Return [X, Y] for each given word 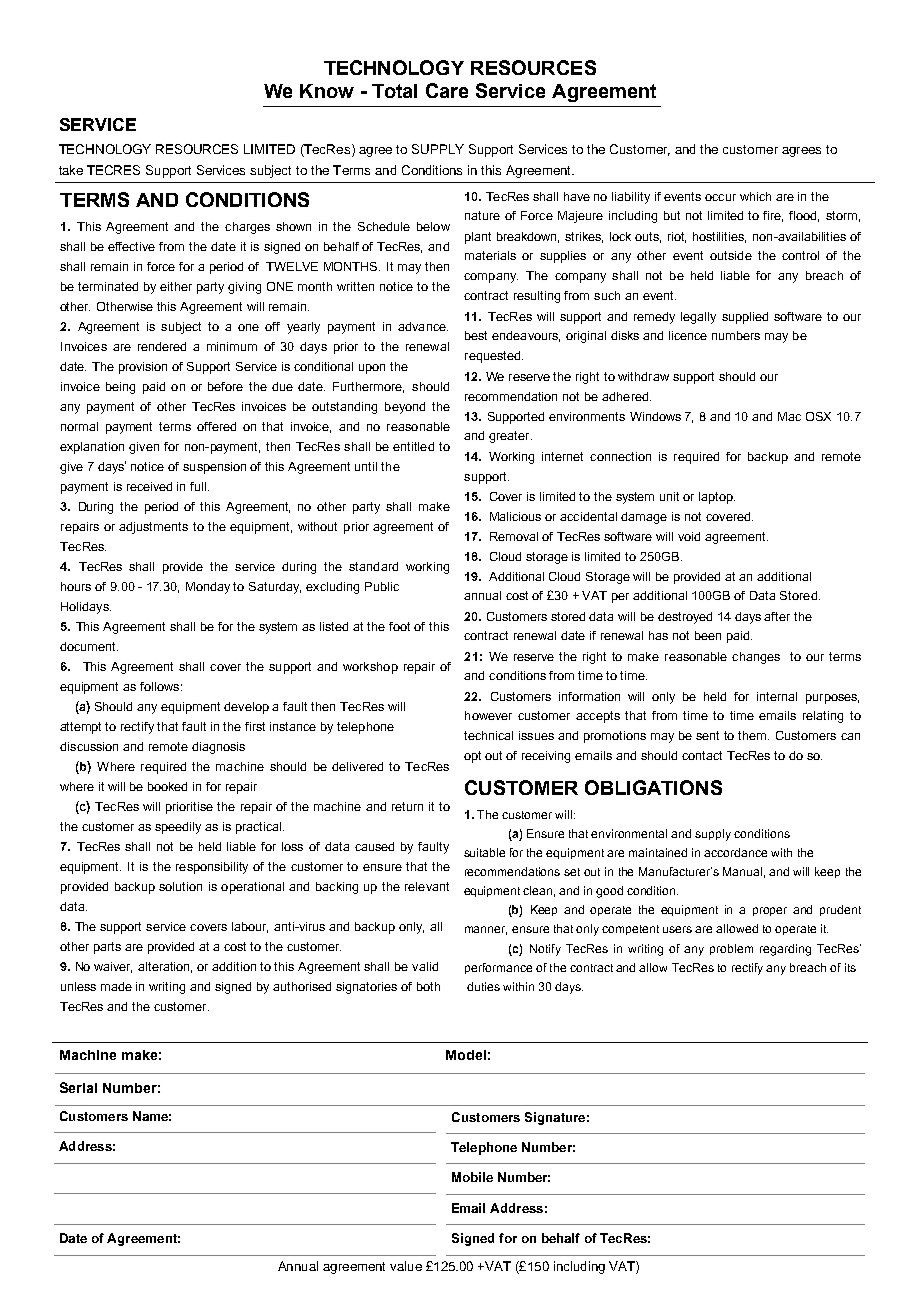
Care [447, 90]
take [71, 170]
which [755, 196]
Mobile [472, 1177]
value [406, 1266]
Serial [78, 1087]
